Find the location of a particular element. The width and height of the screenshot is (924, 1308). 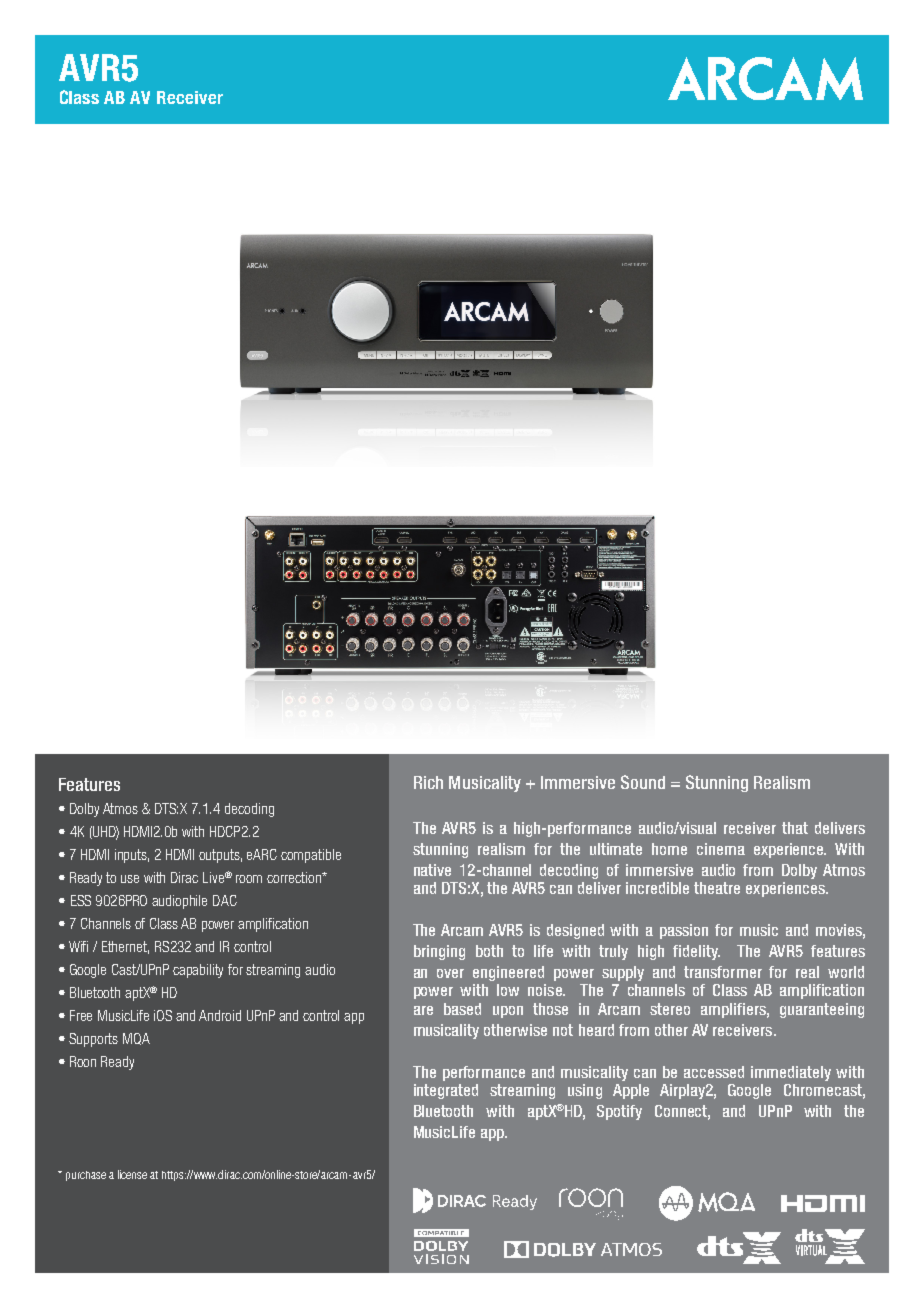

Sound is located at coordinates (643, 782).
